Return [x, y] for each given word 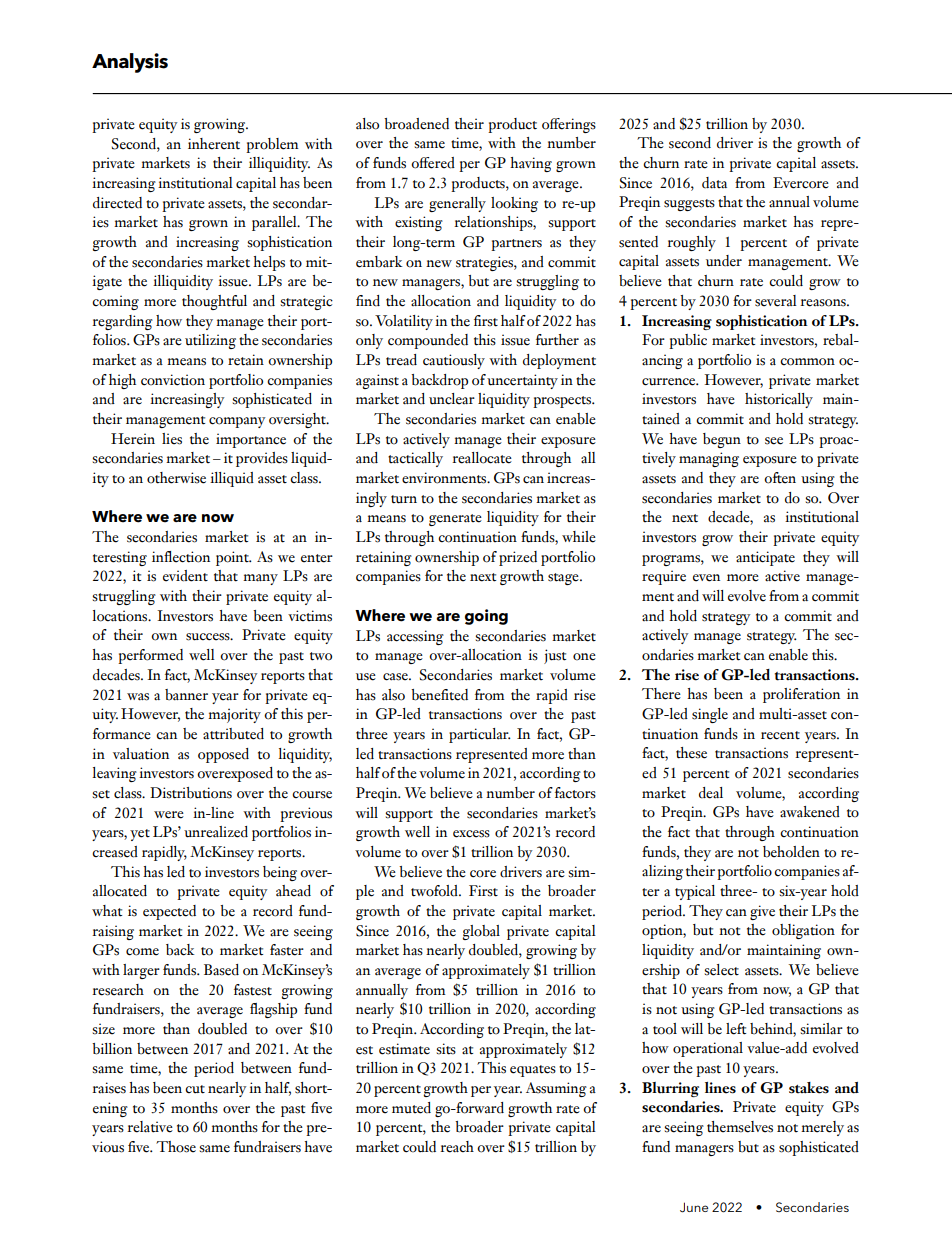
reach [457, 1147]
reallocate [482, 458]
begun [722, 440]
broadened [416, 124]
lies [172, 439]
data [714, 183]
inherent [214, 144]
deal [711, 793]
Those [176, 1147]
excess [471, 834]
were [169, 815]
